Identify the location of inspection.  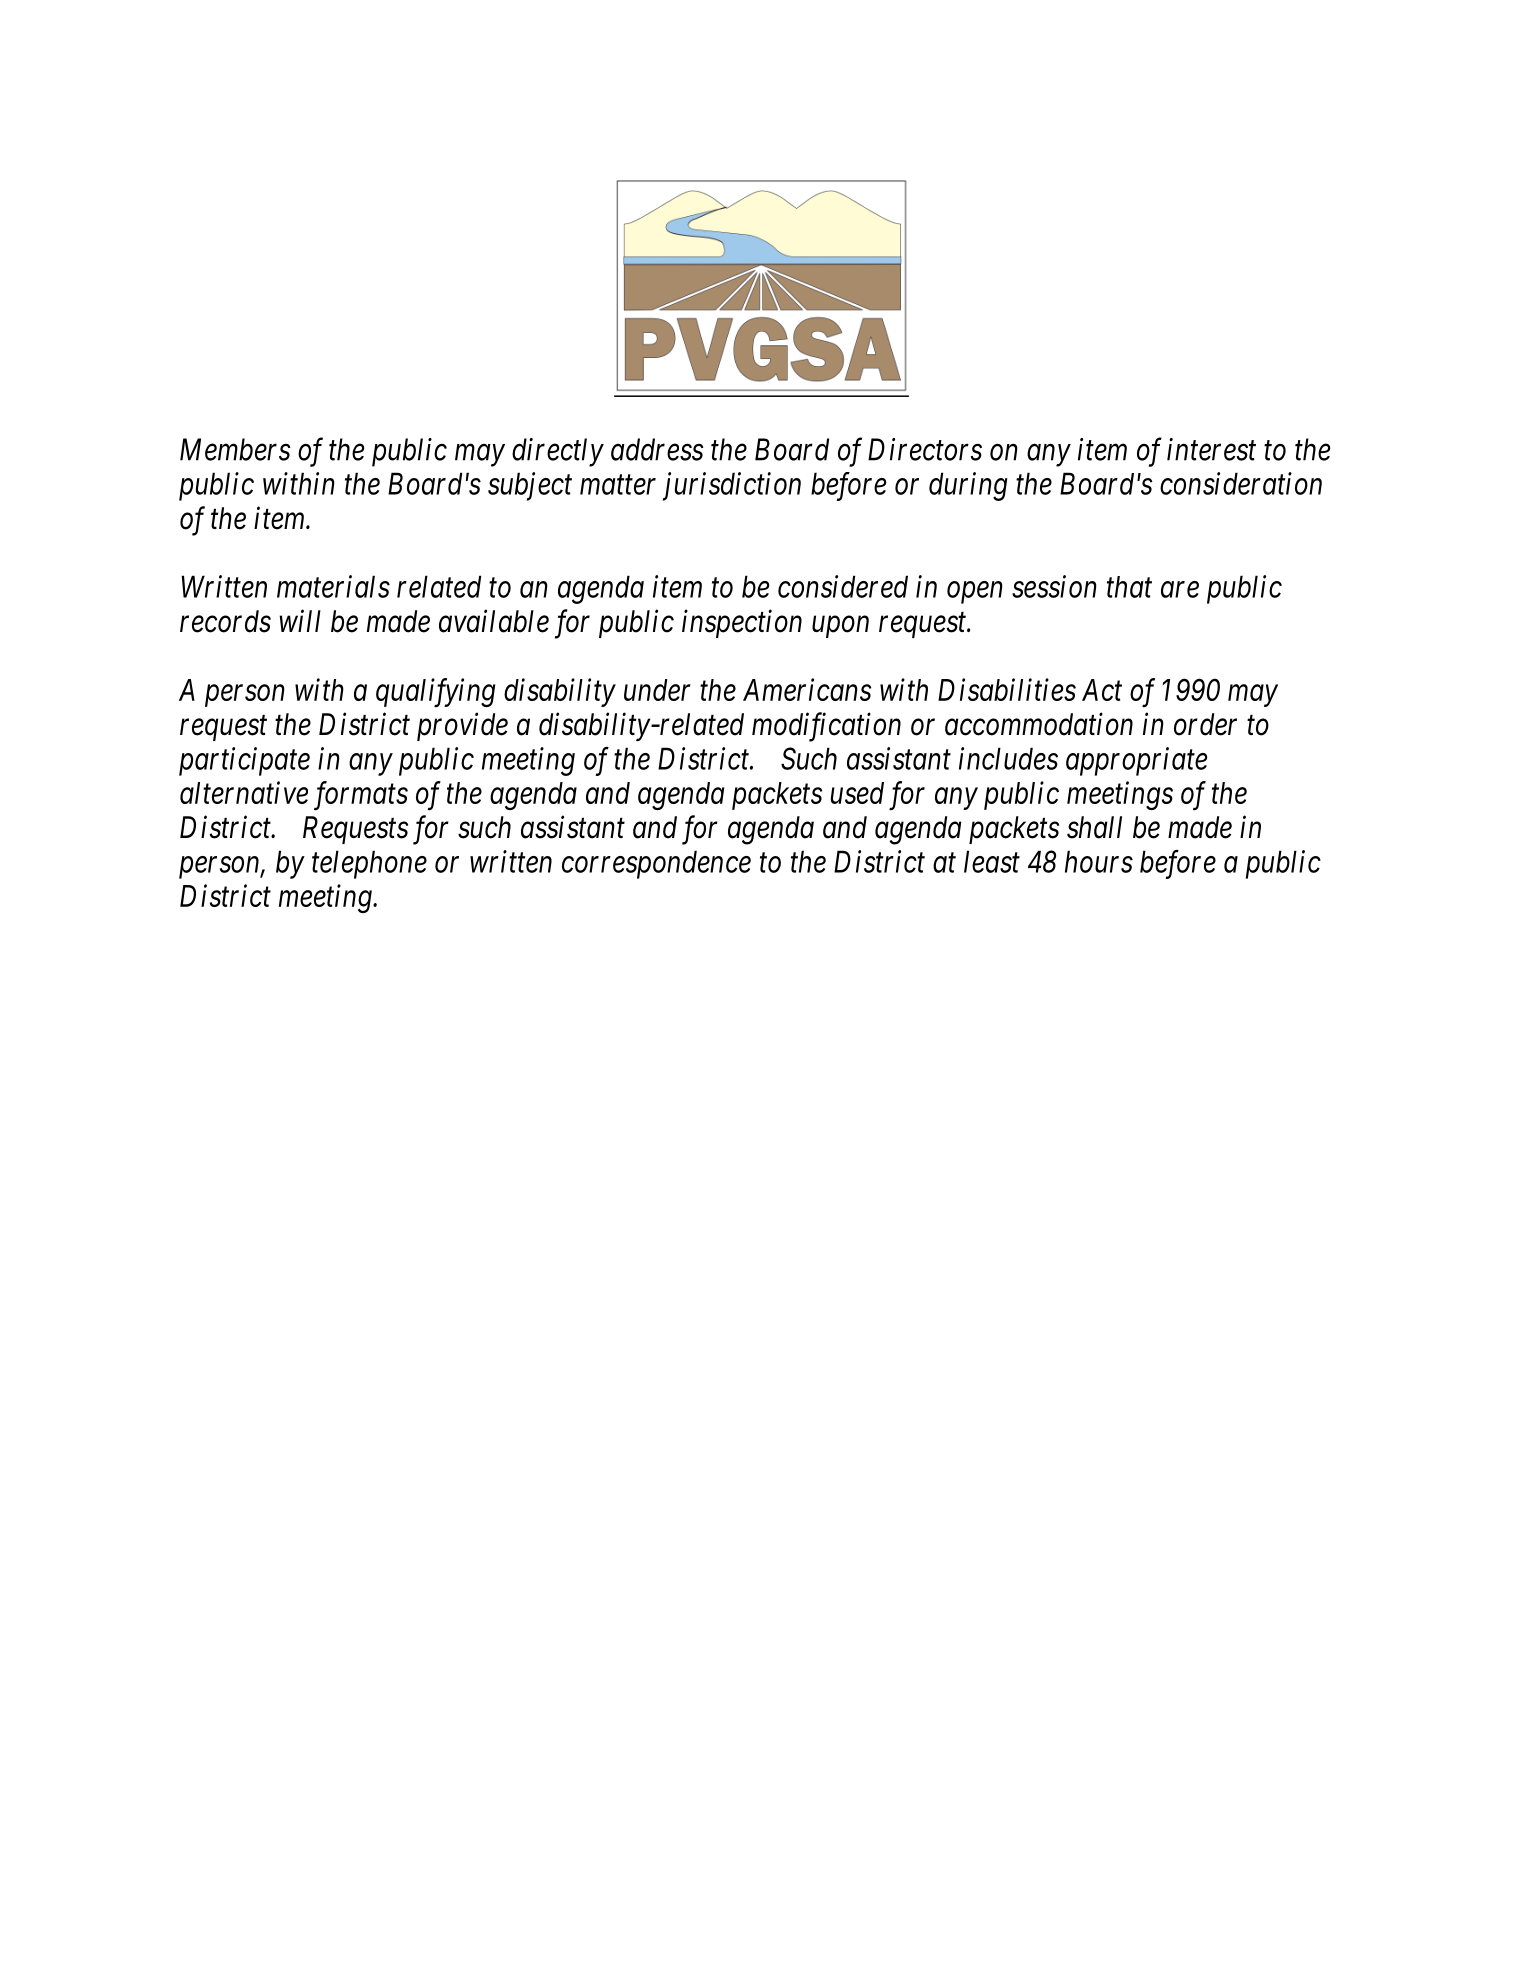
(742, 624).
